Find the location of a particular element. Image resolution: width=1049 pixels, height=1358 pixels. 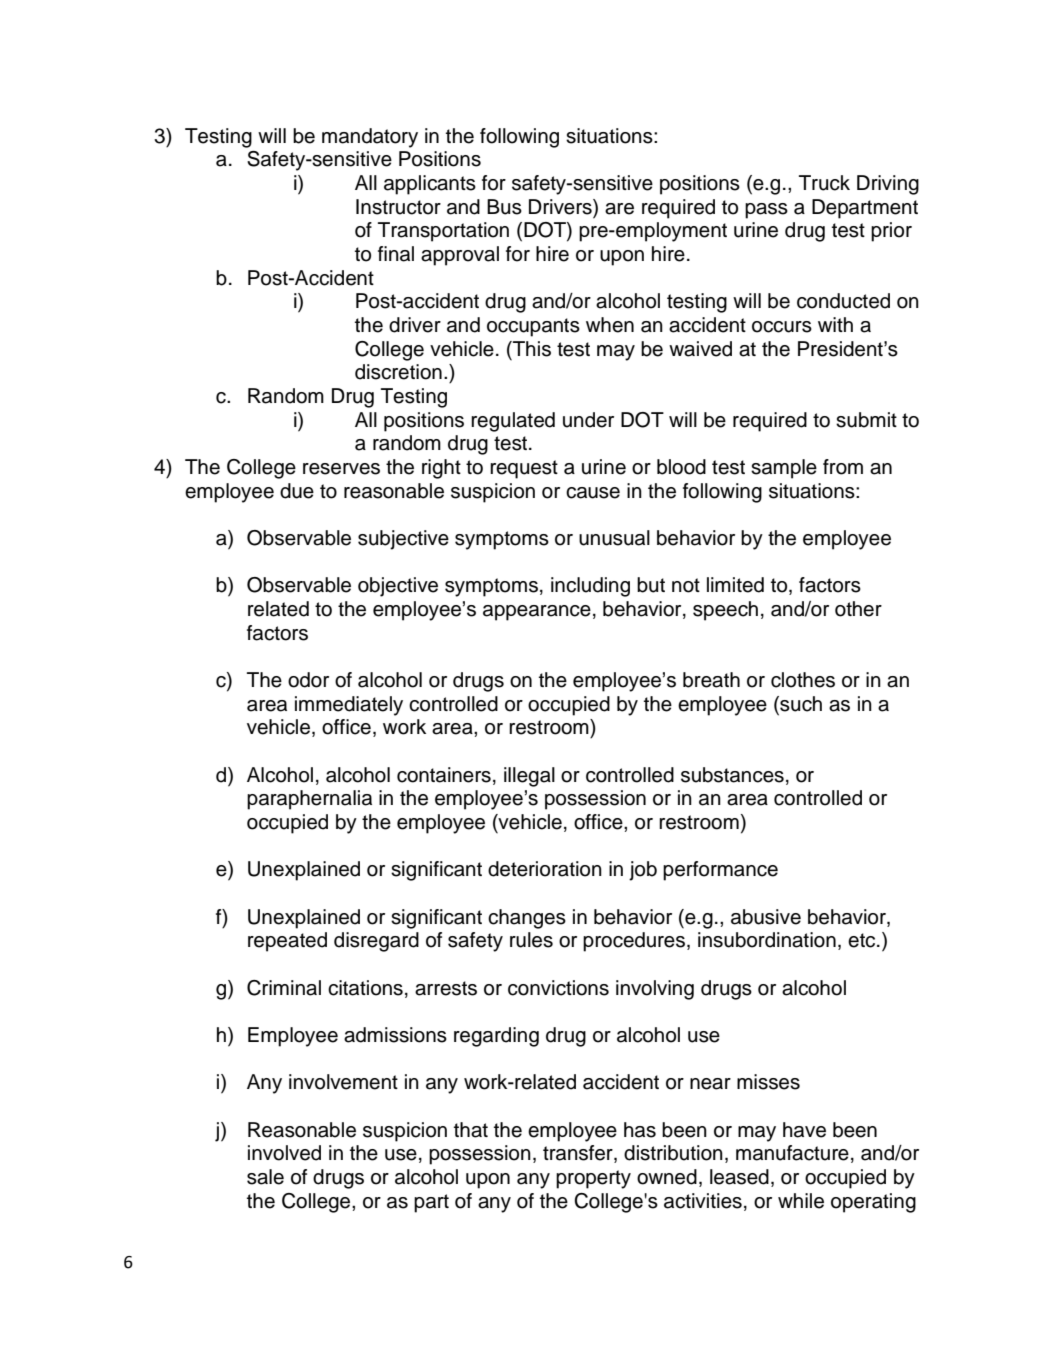

odor is located at coordinates (308, 680).
